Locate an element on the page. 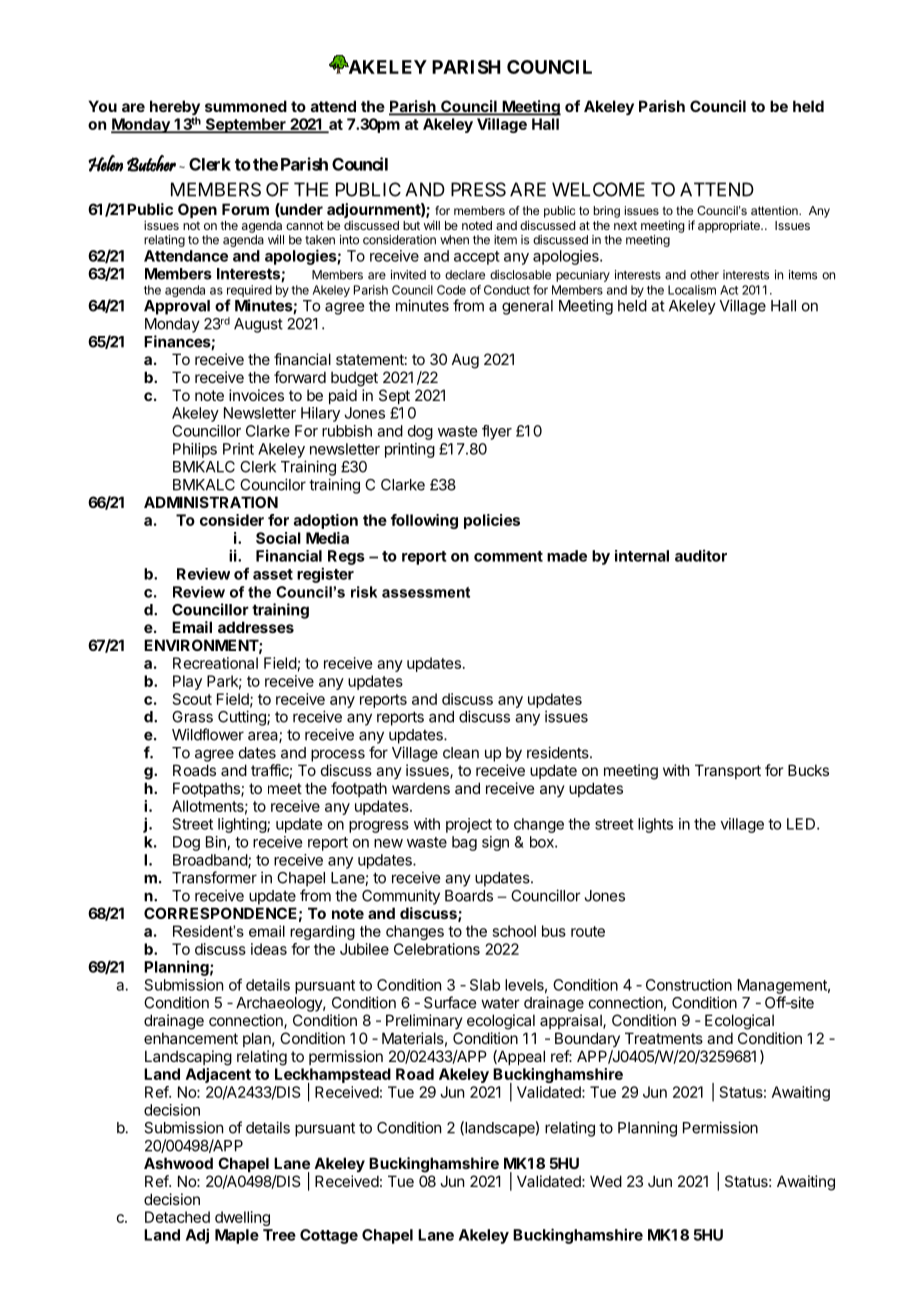  ADMINISTRATION is located at coordinates (211, 502).
